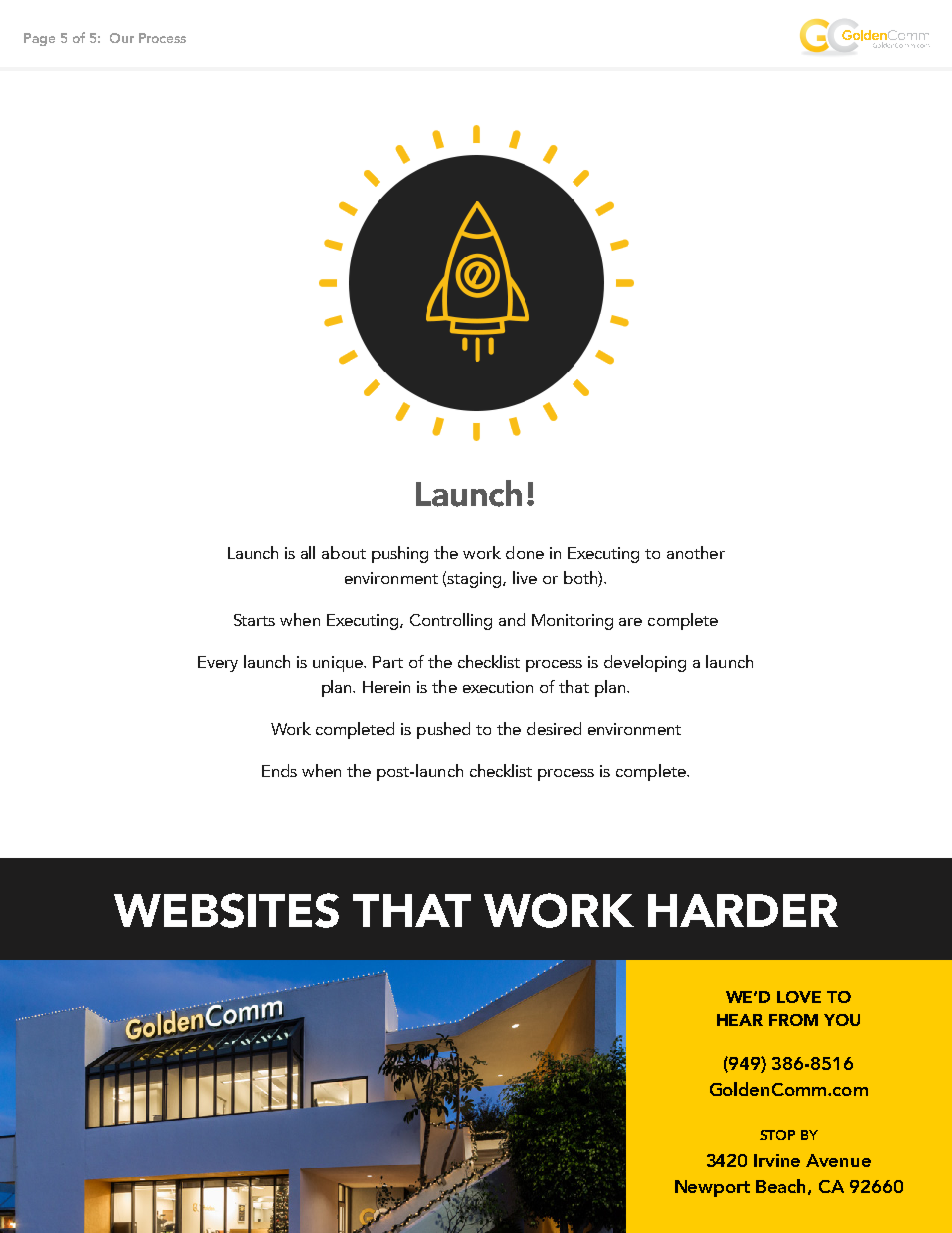 The height and width of the image is (1233, 952). What do you see at coordinates (743, 910) in the image?
I see `HARDER` at bounding box center [743, 910].
